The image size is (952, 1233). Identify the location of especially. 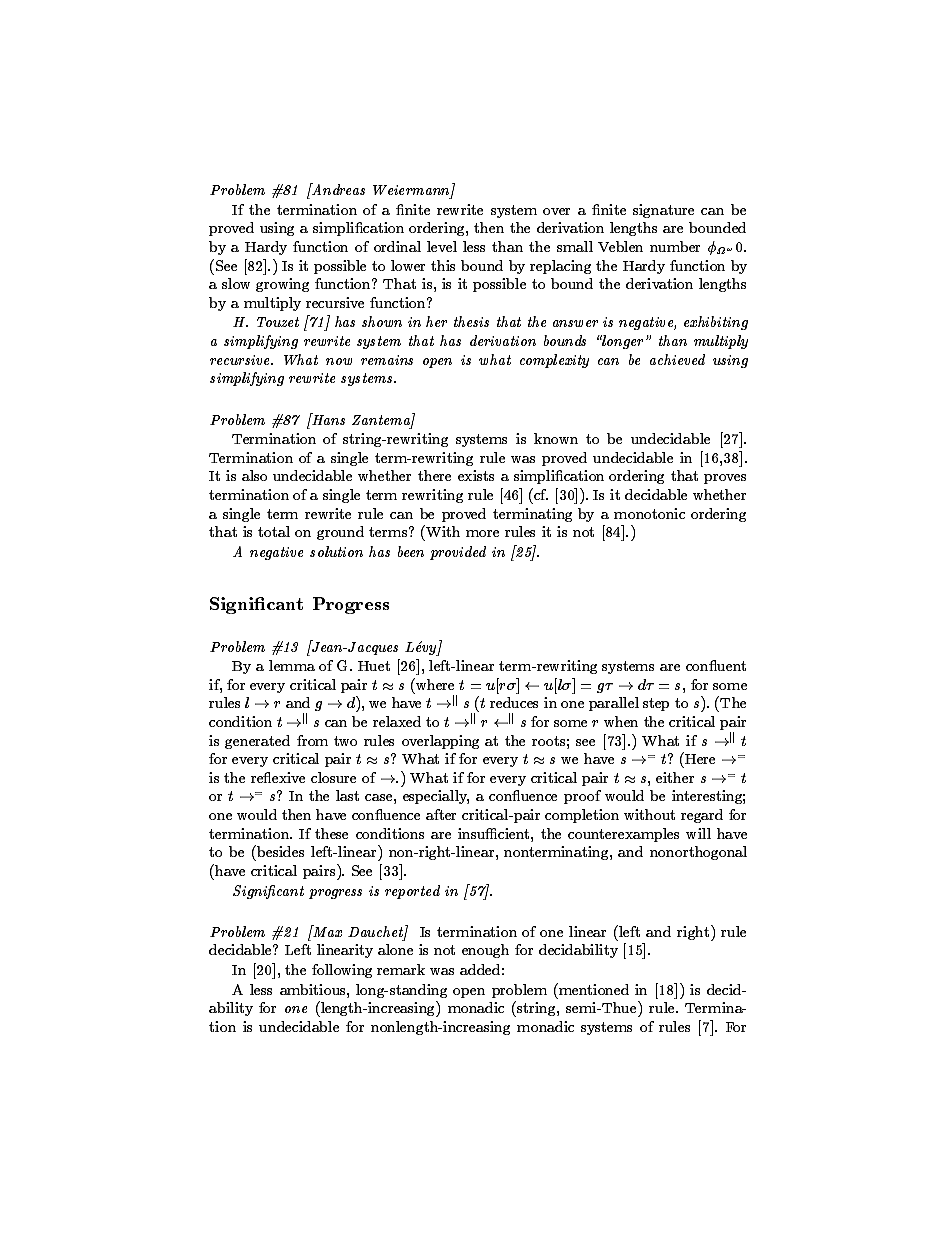
(436, 797).
